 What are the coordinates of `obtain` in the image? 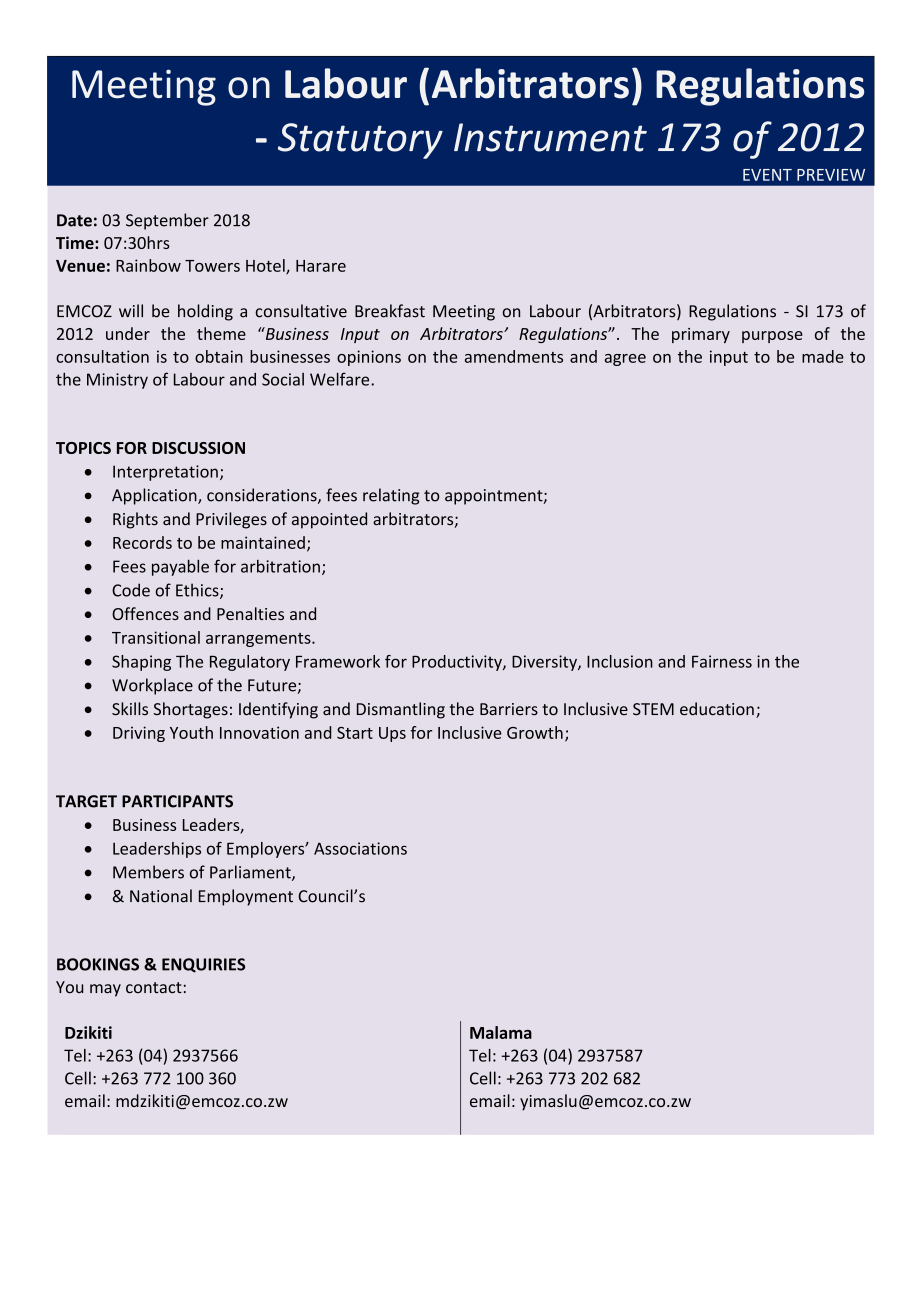 It's located at (219, 356).
